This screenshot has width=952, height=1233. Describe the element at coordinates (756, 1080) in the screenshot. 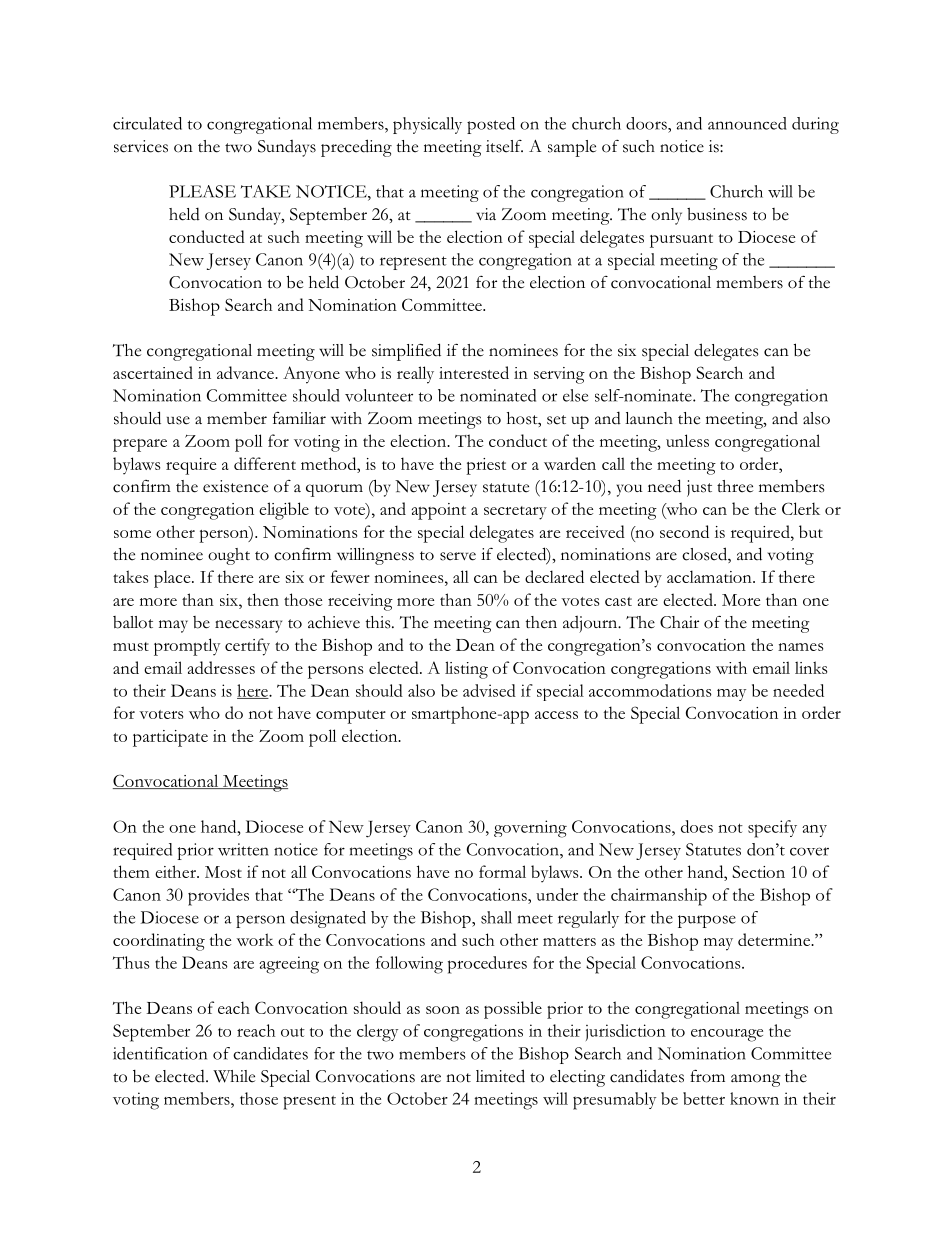

I see `among` at that location.
